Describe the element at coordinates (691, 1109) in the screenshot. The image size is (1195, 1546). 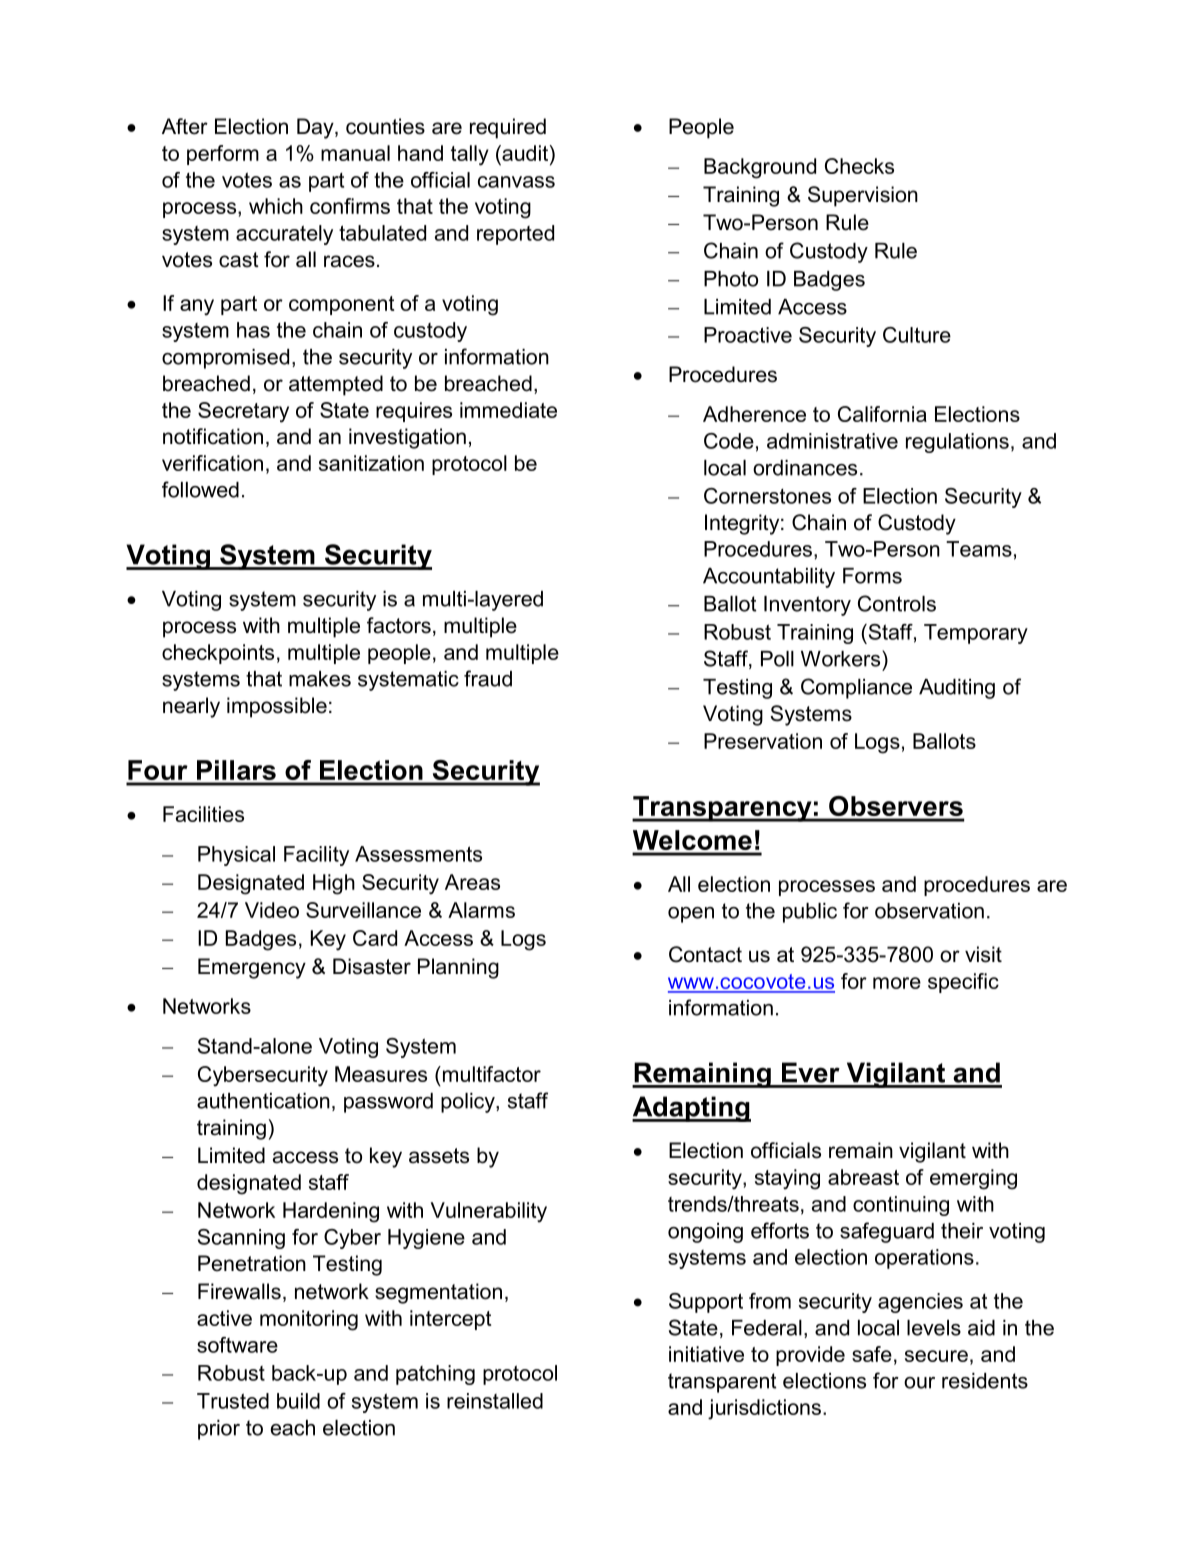
I see `Adapting` at that location.
